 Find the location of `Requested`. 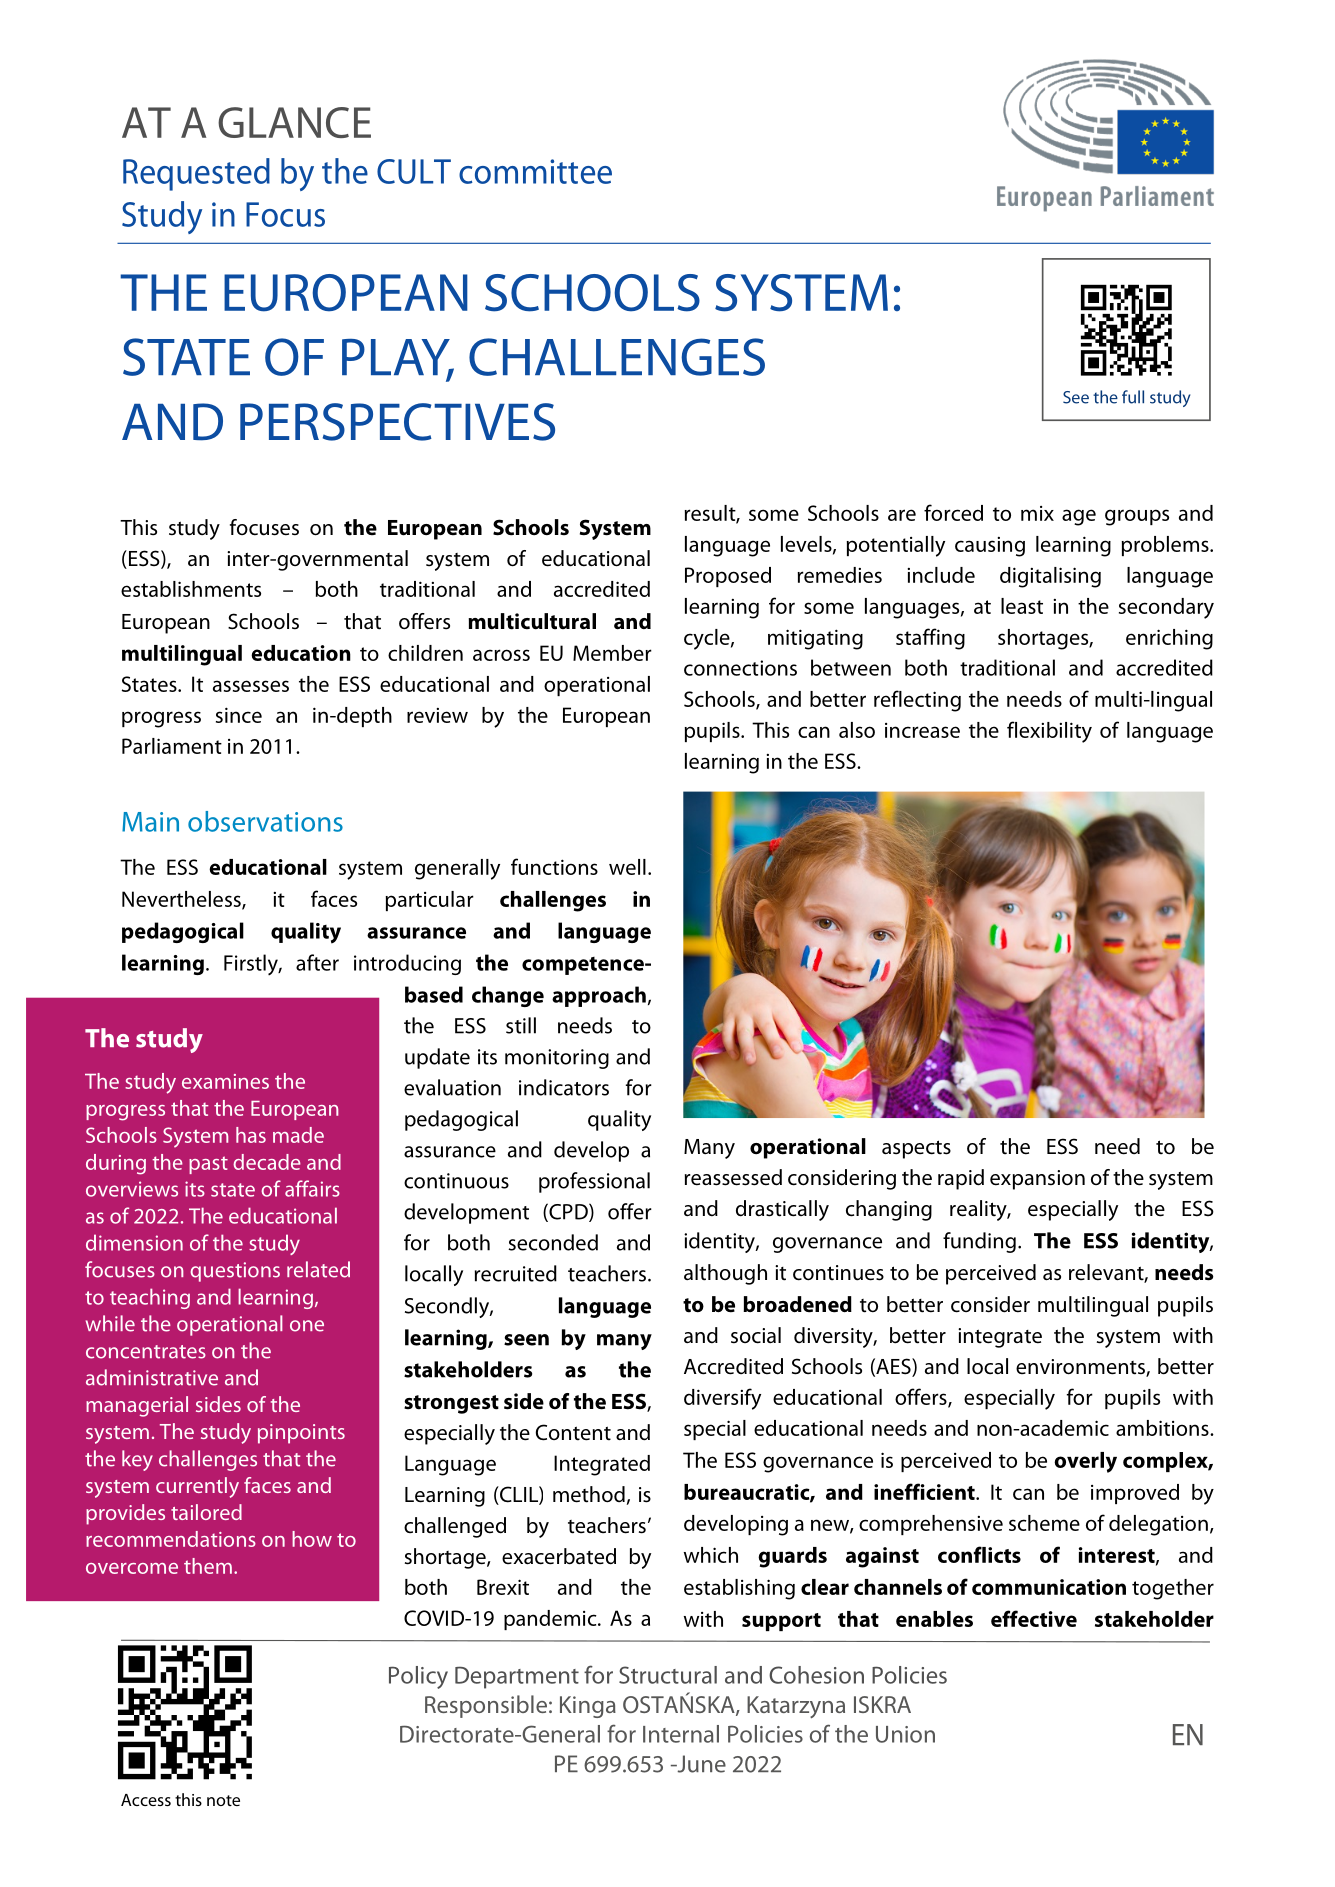

Requested is located at coordinates (196, 174).
